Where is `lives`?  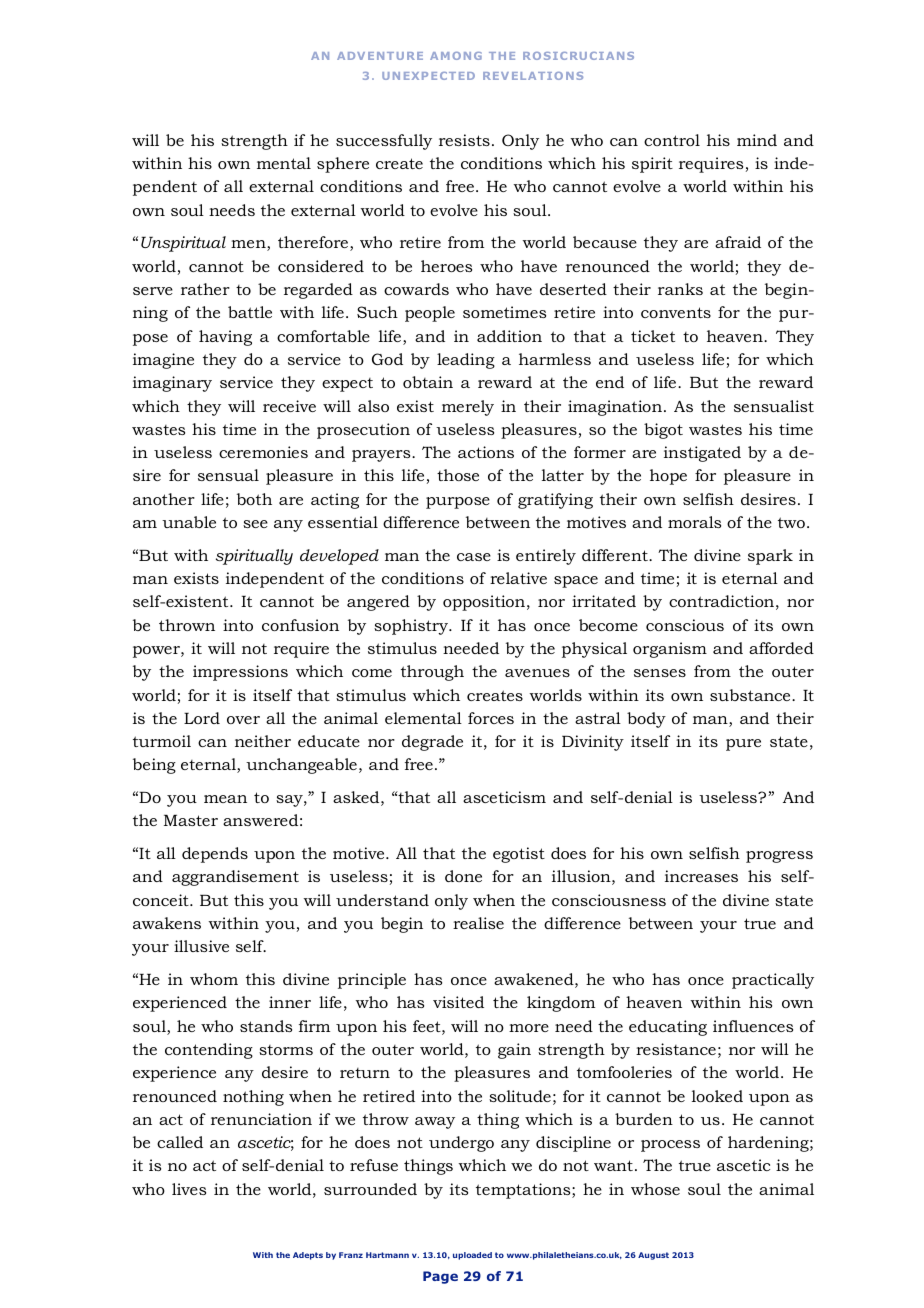
lives is located at coordinates (189, 1189).
